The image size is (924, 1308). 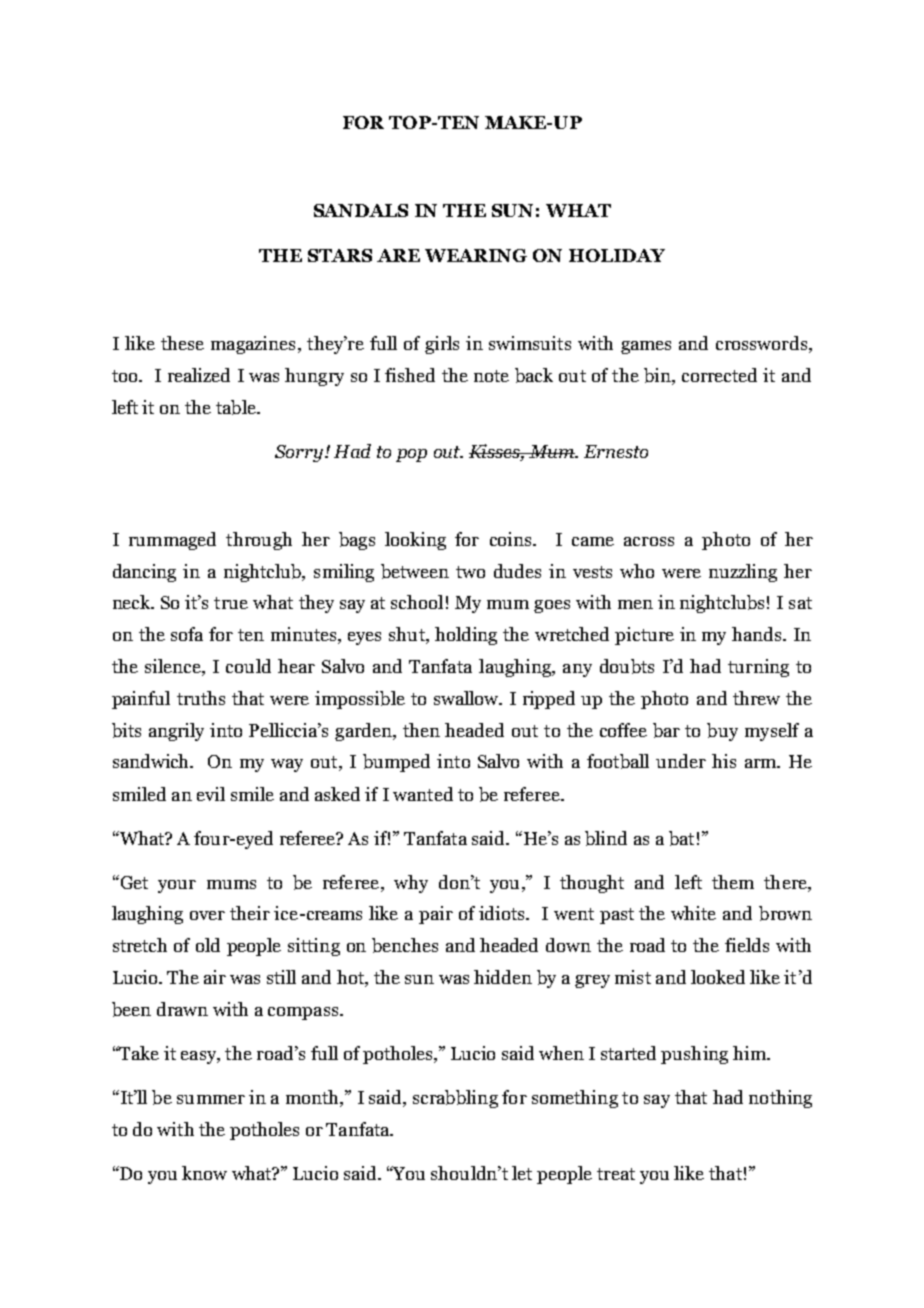 What do you see at coordinates (761, 343) in the image?
I see `crosswords` at bounding box center [761, 343].
